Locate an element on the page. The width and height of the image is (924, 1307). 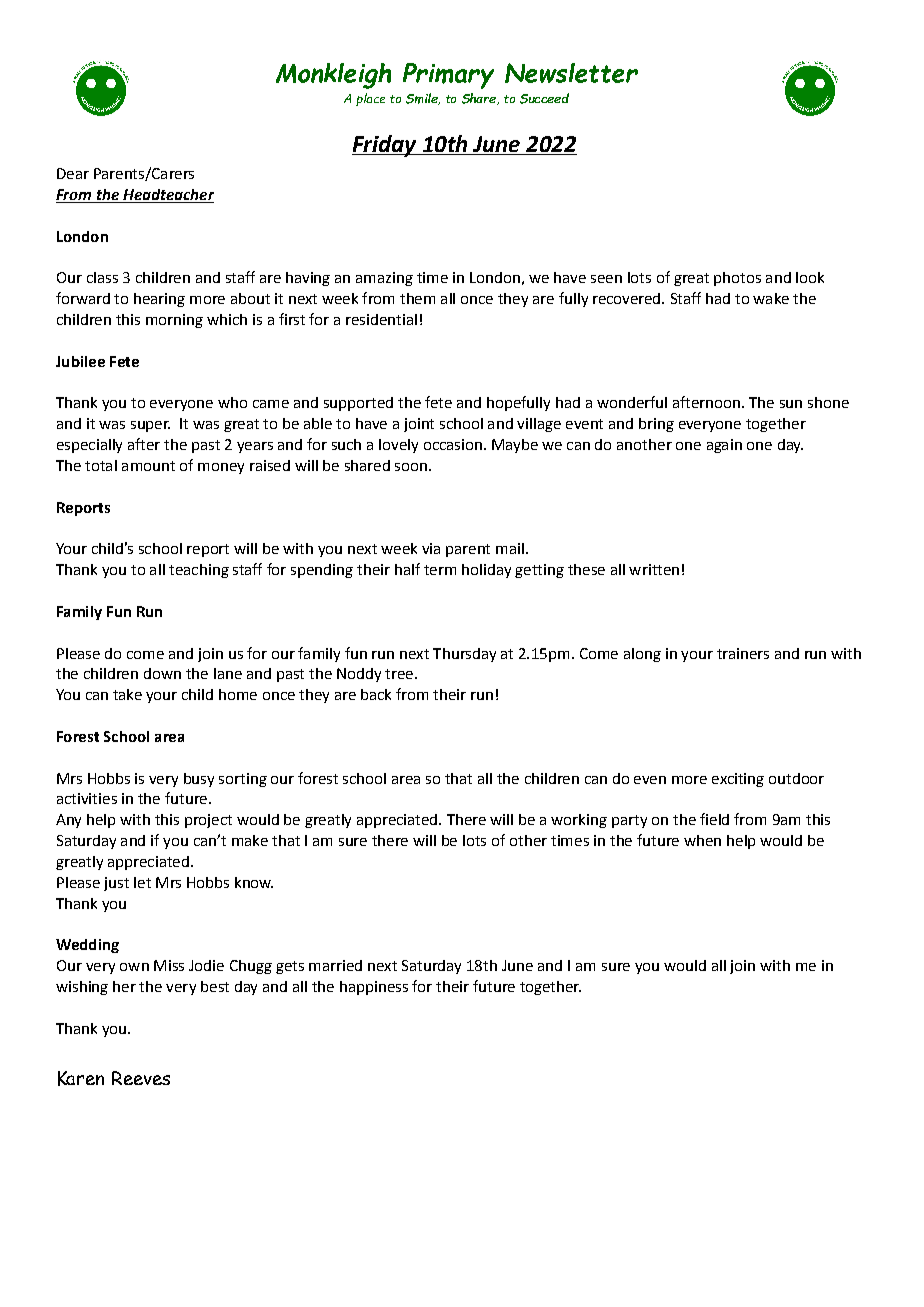
Thursday is located at coordinates (464, 655).
